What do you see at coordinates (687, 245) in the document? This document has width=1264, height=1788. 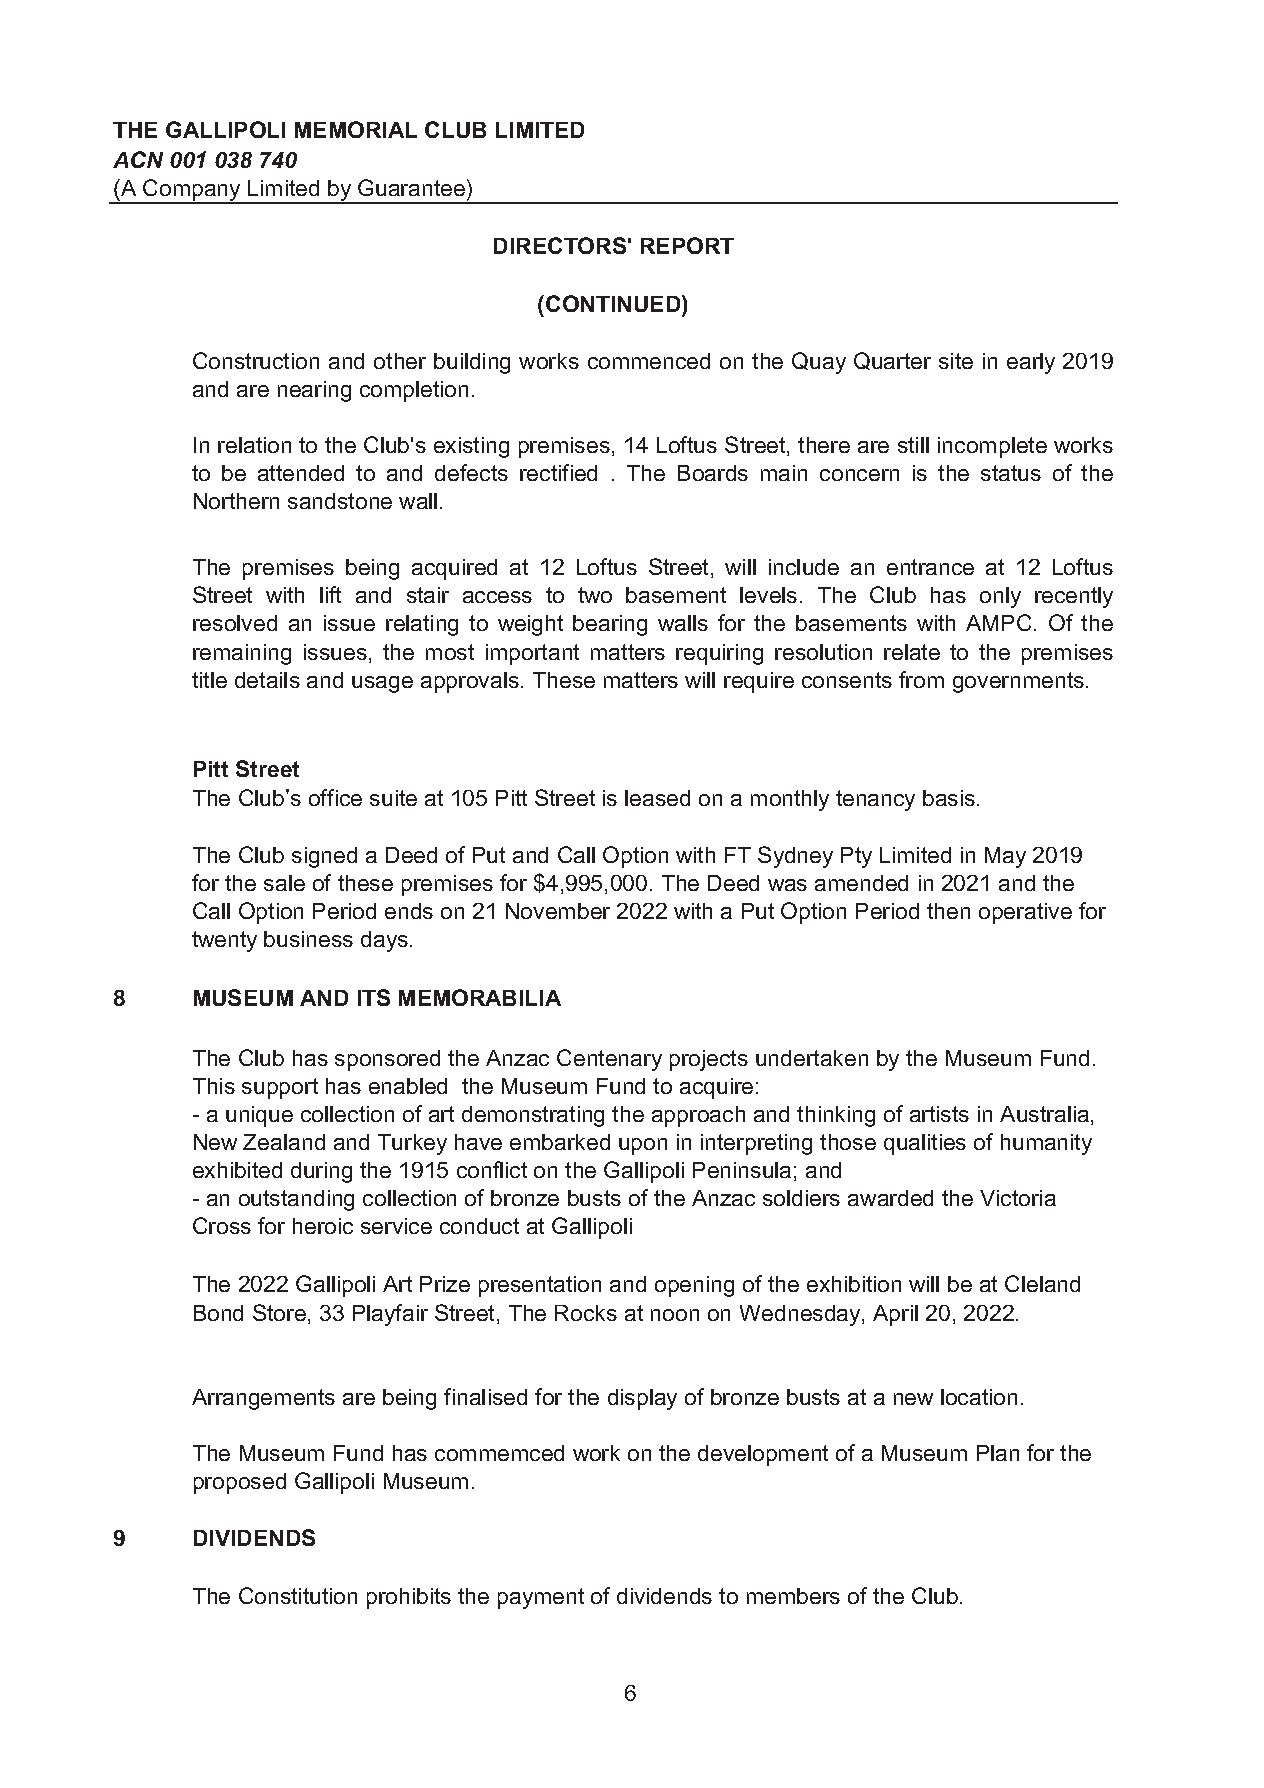 I see `REPORT` at bounding box center [687, 245].
